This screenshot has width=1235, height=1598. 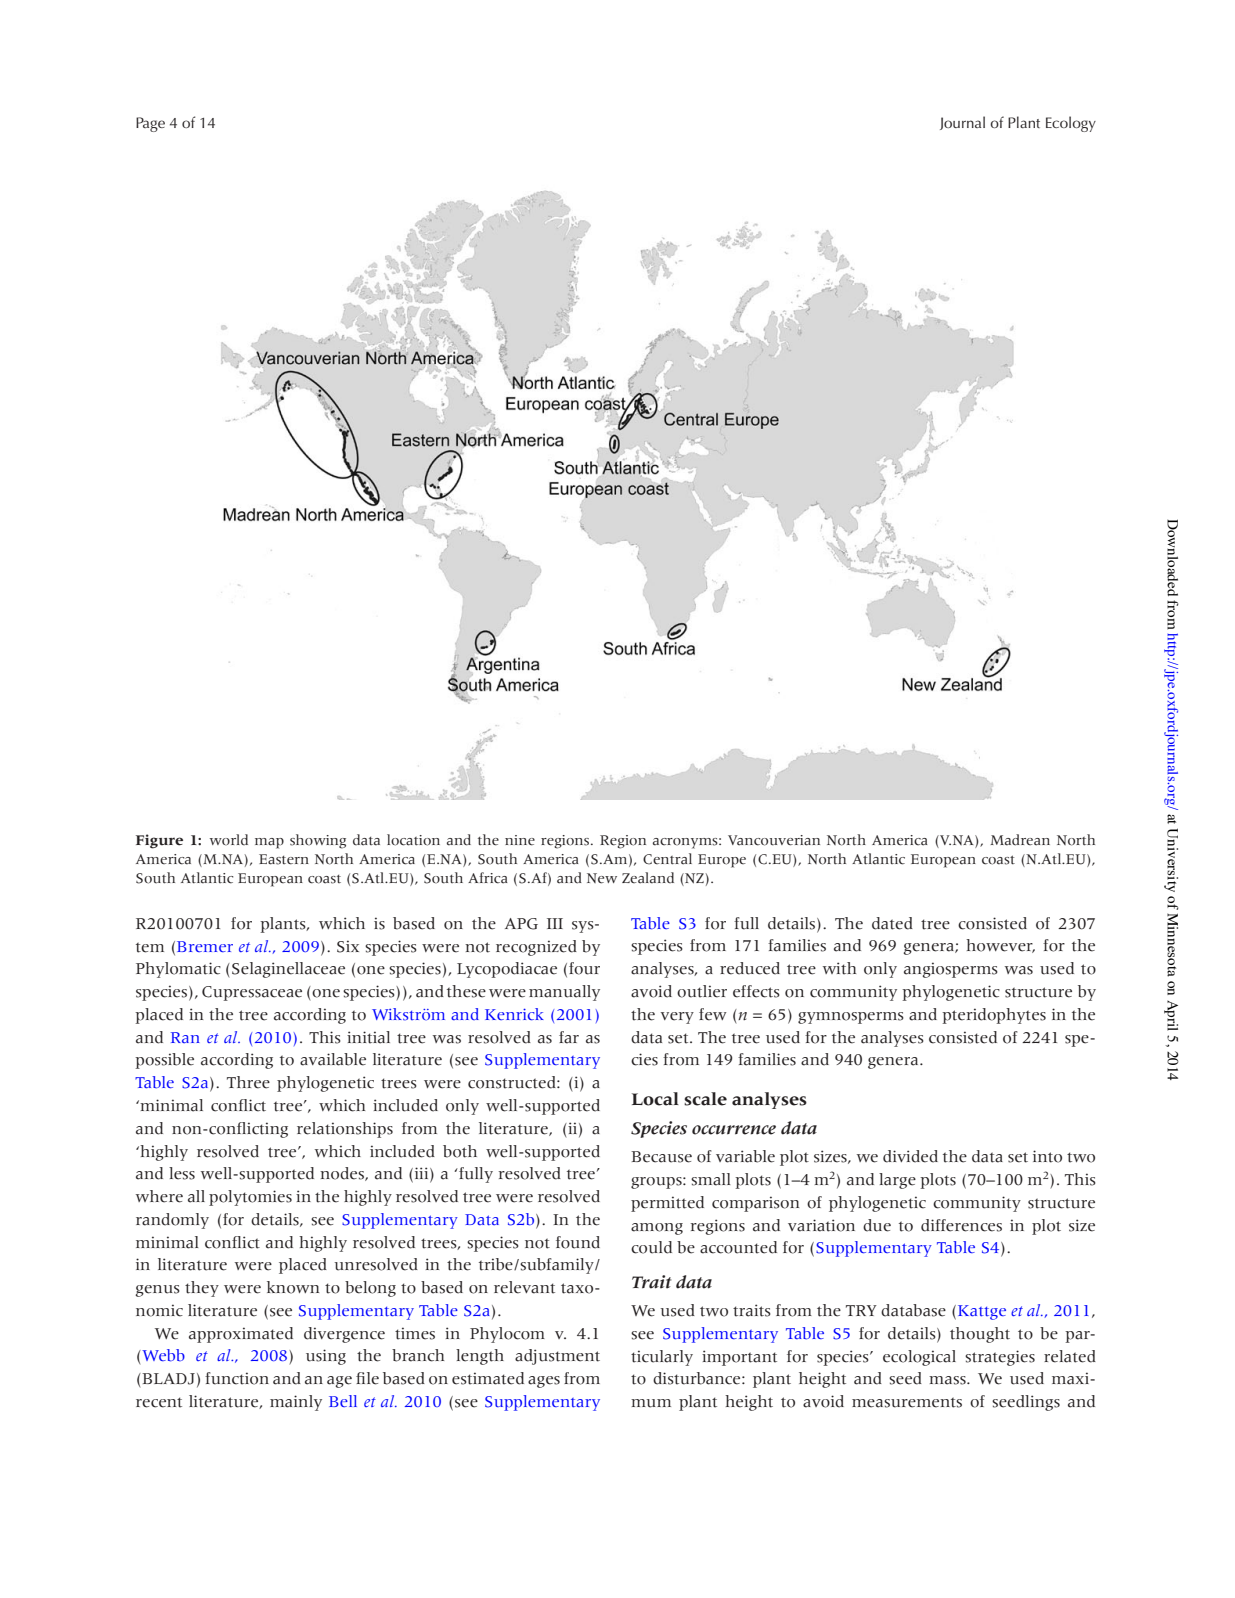 I want to click on angiosperms, so click(x=951, y=970).
